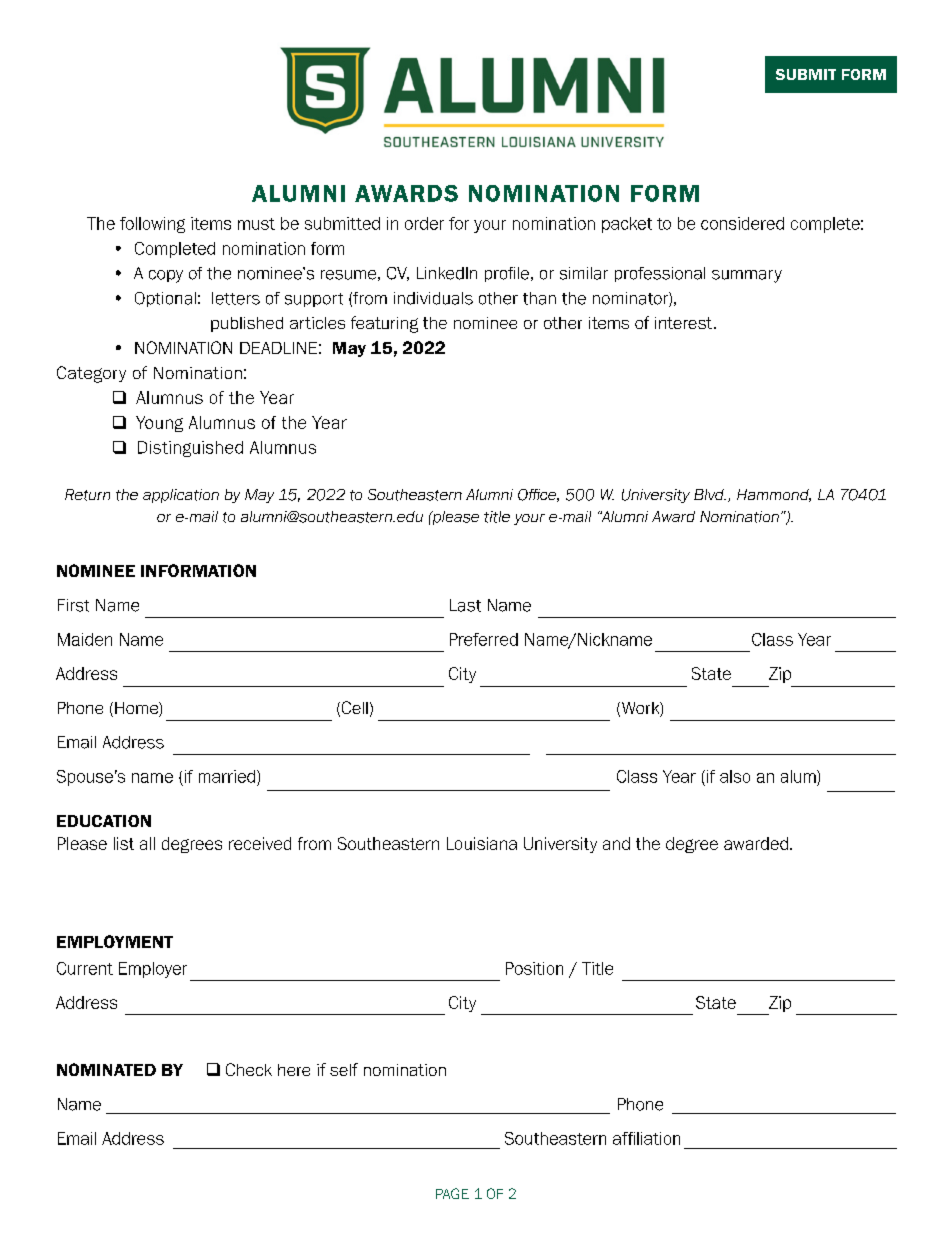  Describe the element at coordinates (710, 494) in the document. I see `Blvd` at that location.
